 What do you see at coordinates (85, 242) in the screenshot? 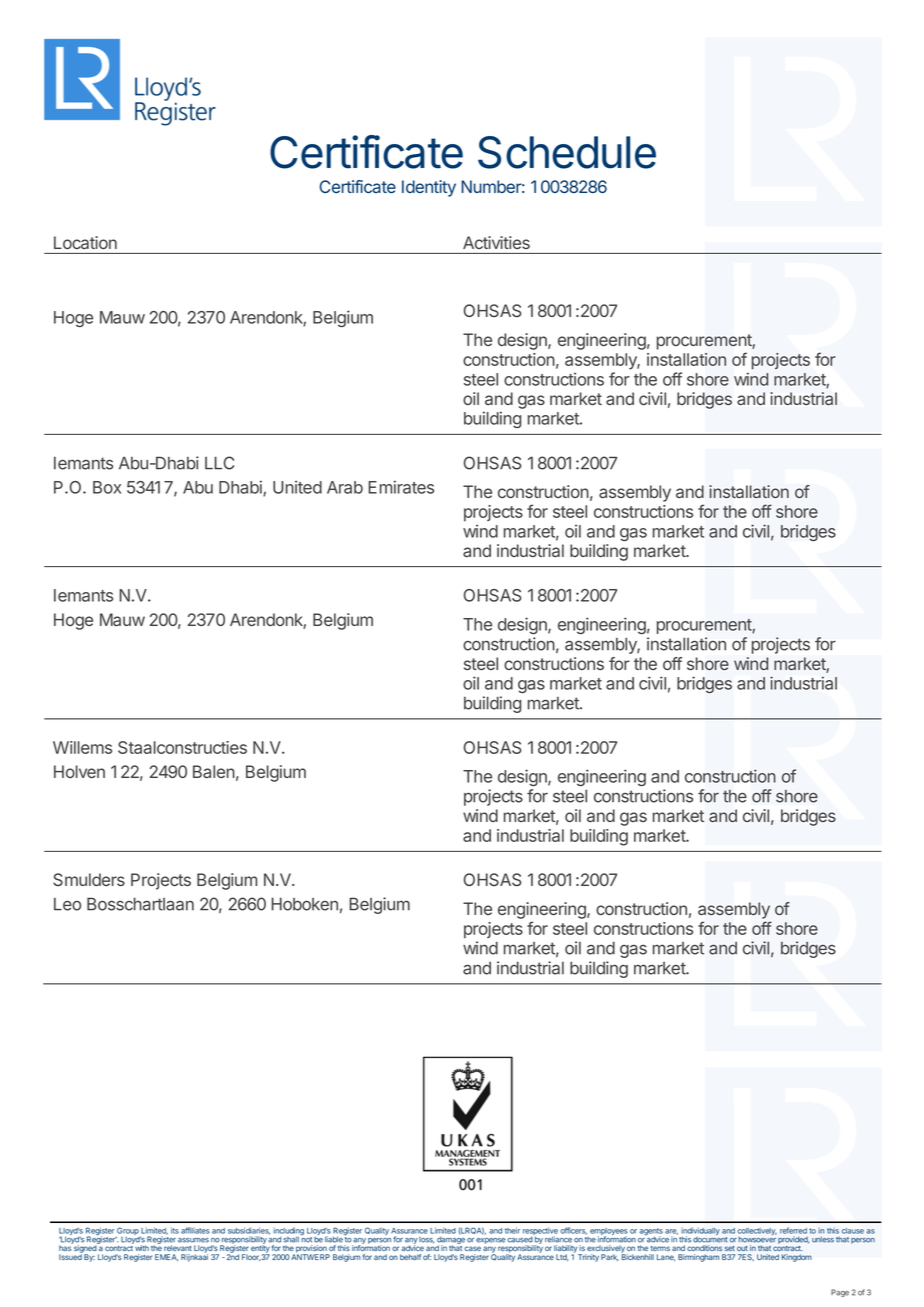
I see `Location` at bounding box center [85, 242].
